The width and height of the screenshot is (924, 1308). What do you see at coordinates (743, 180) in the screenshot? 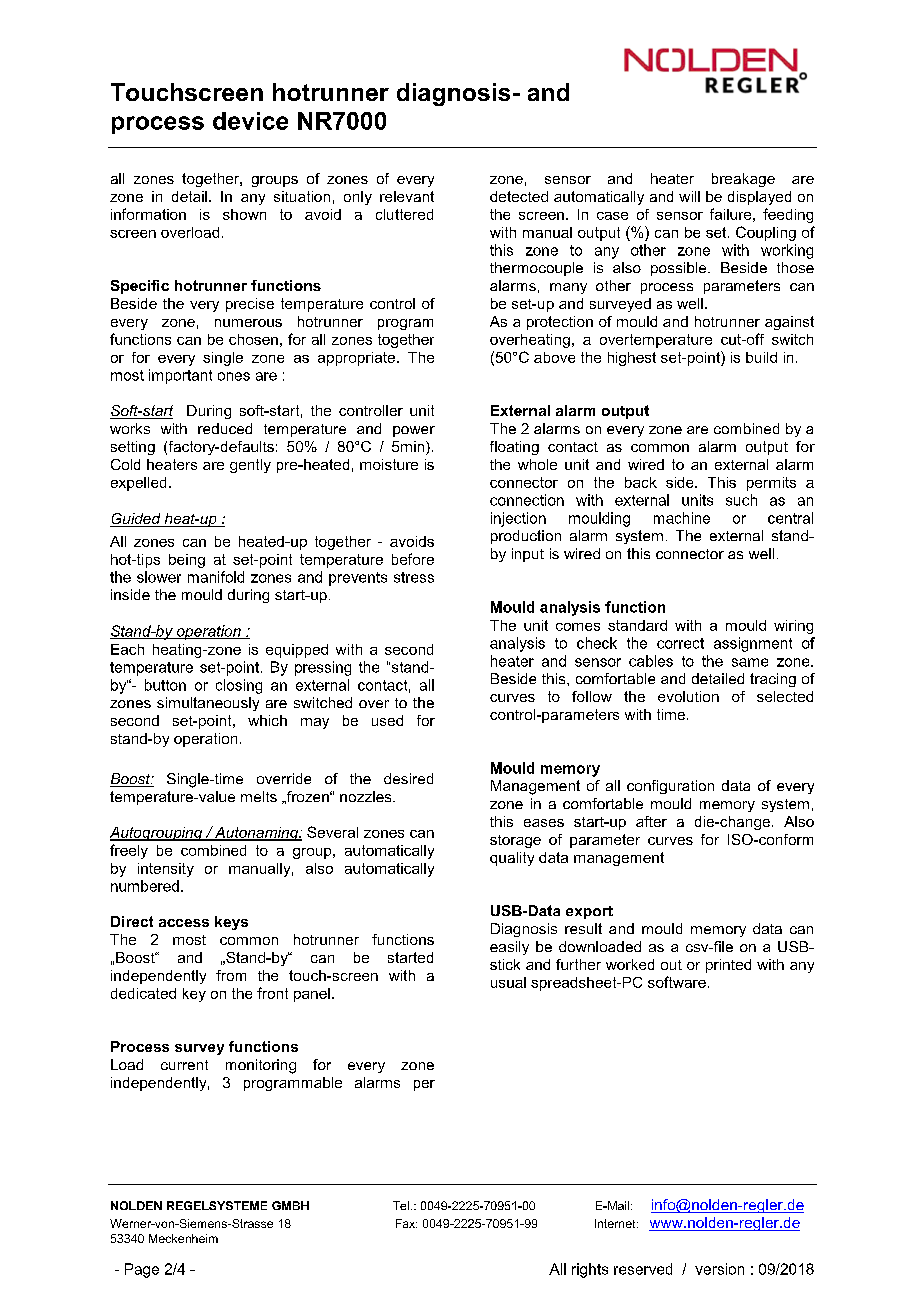
I see `breakage` at bounding box center [743, 180].
